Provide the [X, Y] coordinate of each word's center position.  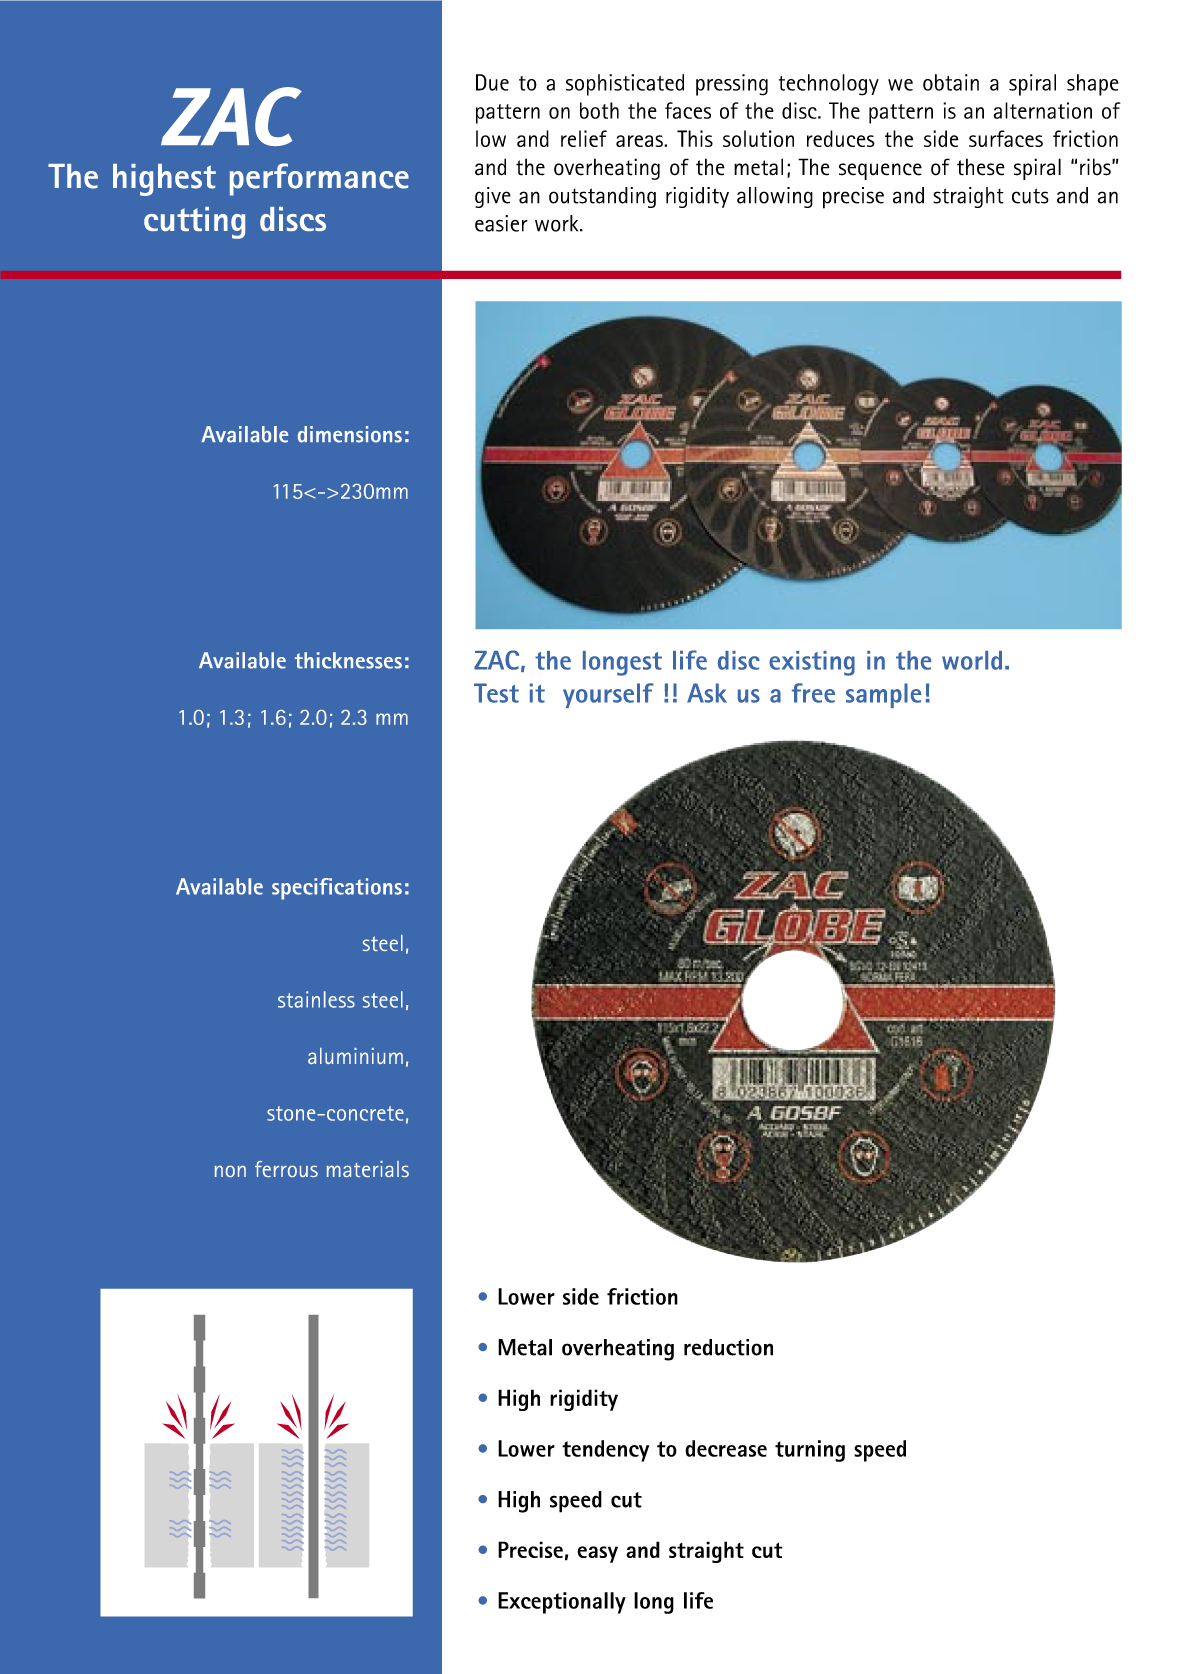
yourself [608, 695]
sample [883, 695]
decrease [726, 1448]
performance [319, 179]
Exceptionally [562, 1603]
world [972, 660]
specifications [337, 889]
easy [597, 1554]
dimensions [350, 434]
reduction [728, 1347]
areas [640, 141]
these [981, 167]
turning [810, 1451]
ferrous [286, 1169]
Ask [707, 693]
